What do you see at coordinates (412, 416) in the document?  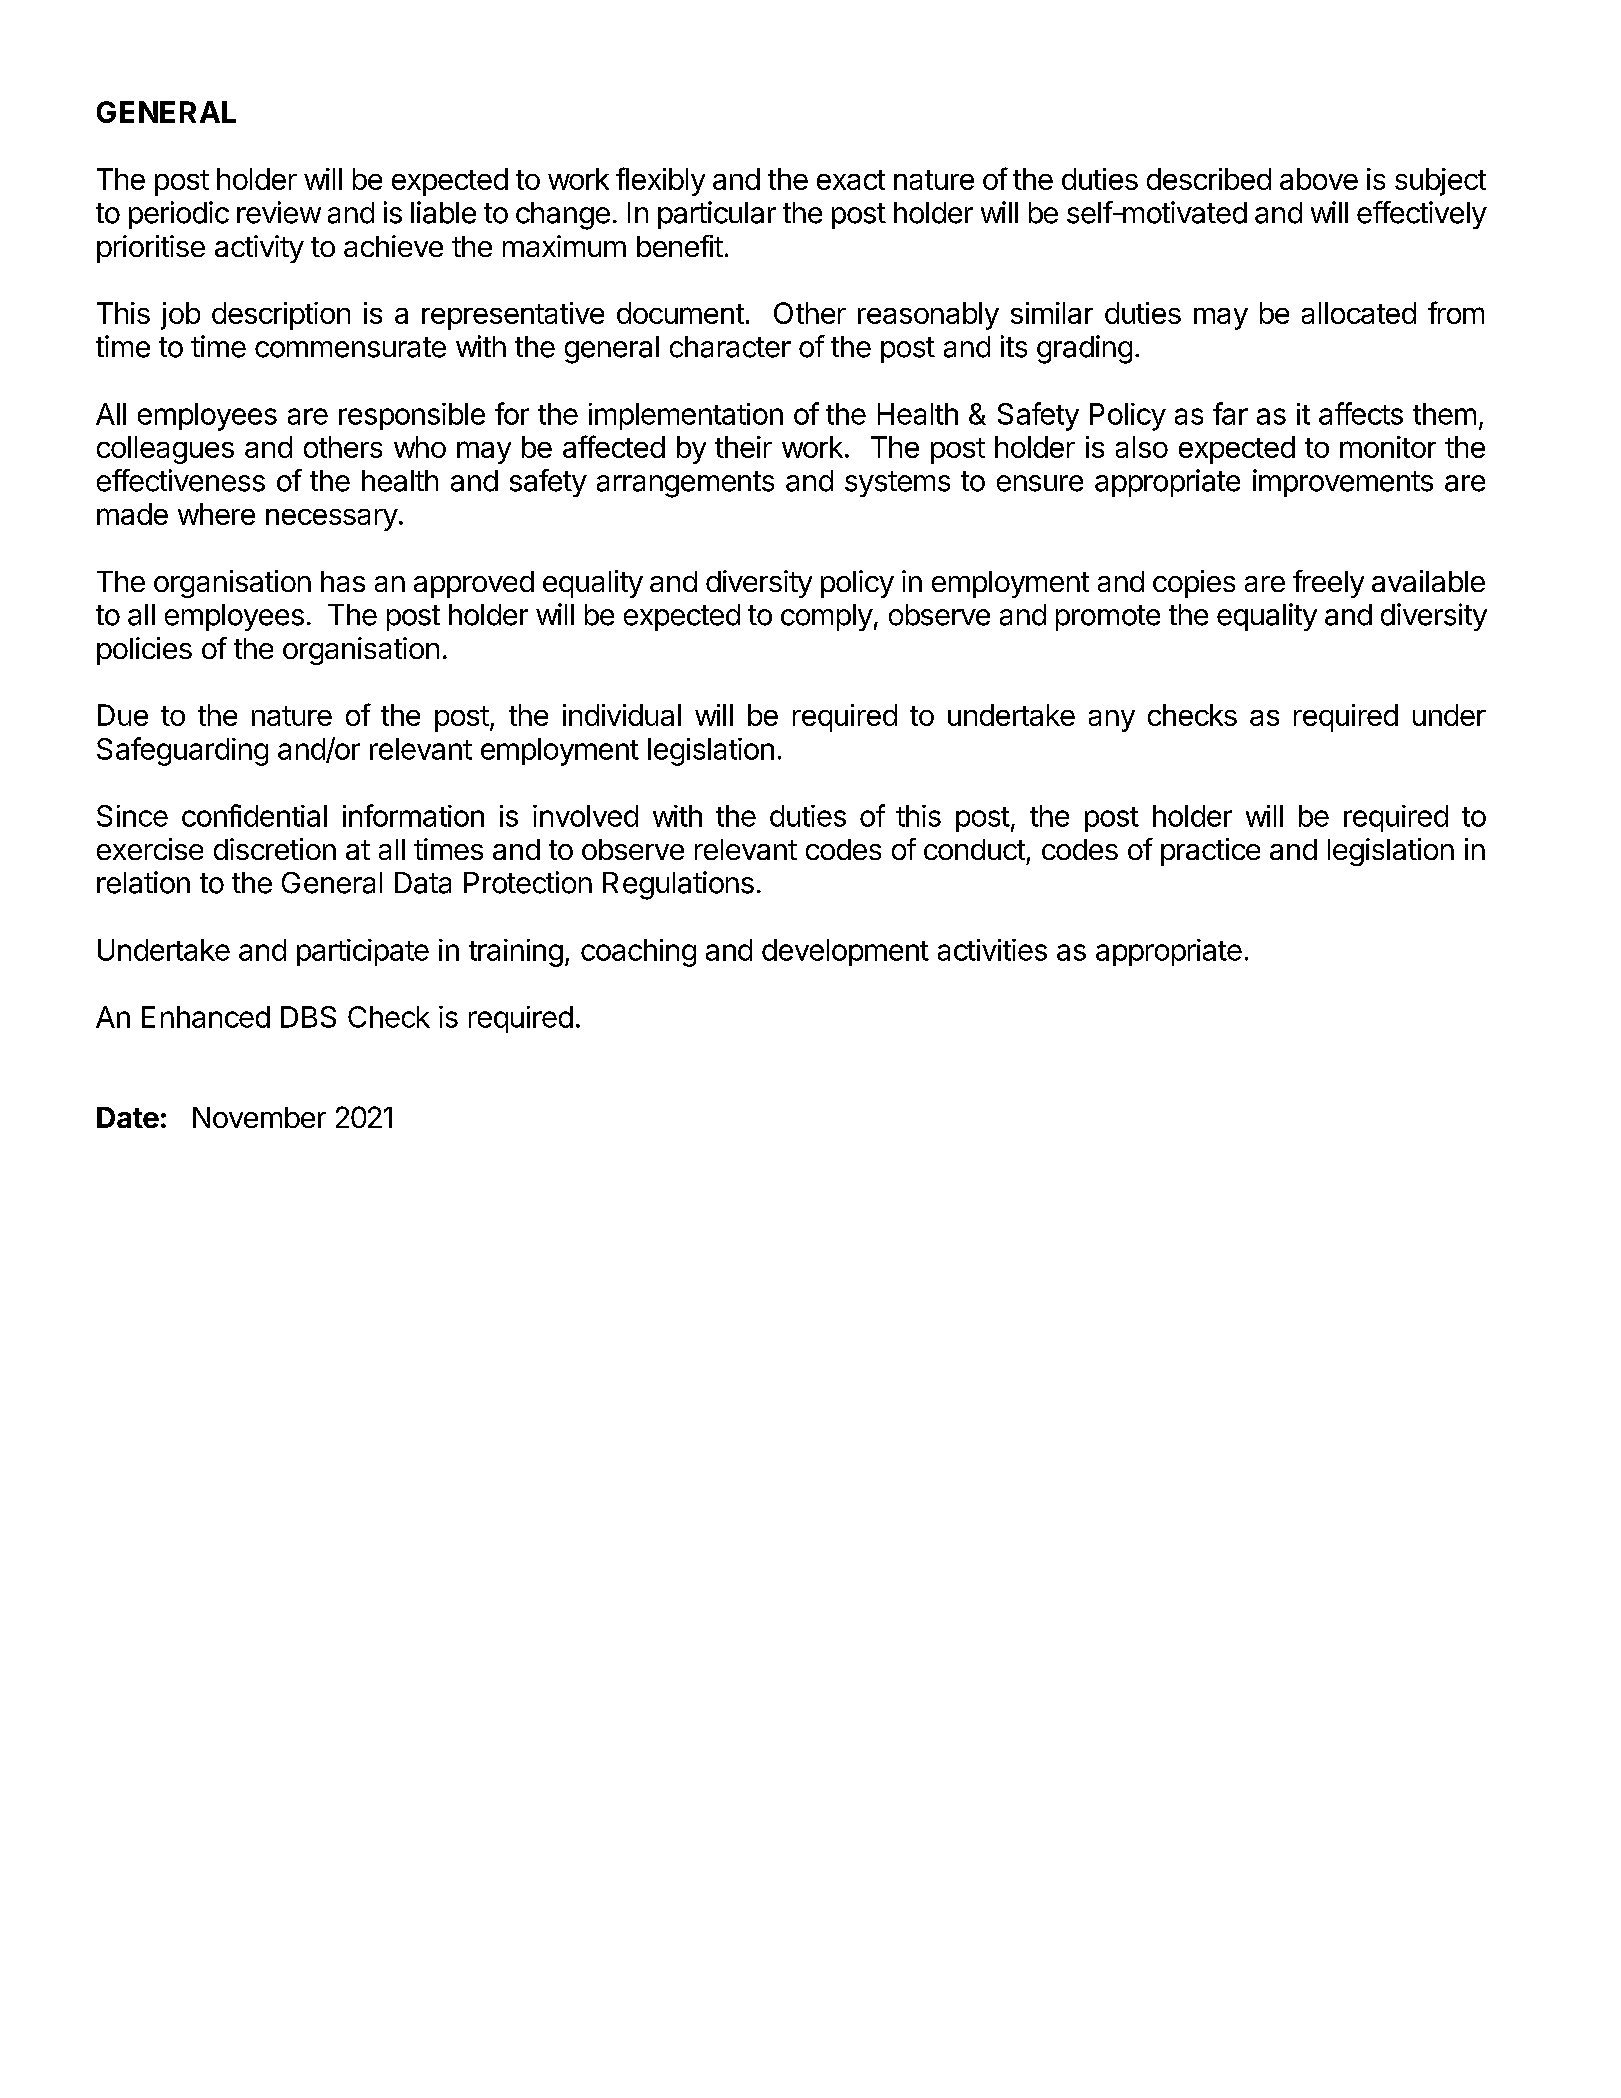 I see `responsible` at bounding box center [412, 416].
